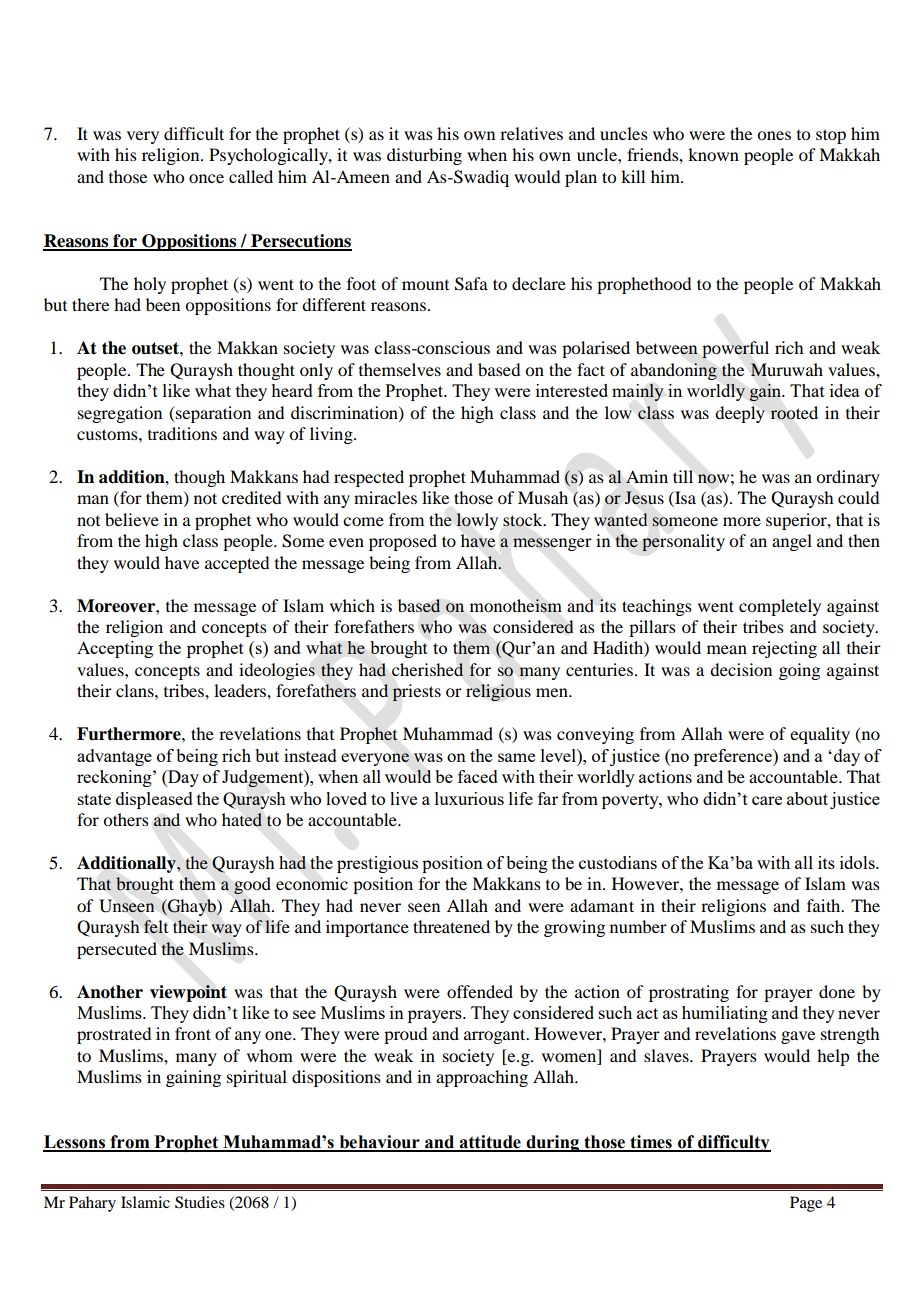 The width and height of the screenshot is (924, 1308). What do you see at coordinates (774, 135) in the screenshot?
I see `ones` at bounding box center [774, 135].
